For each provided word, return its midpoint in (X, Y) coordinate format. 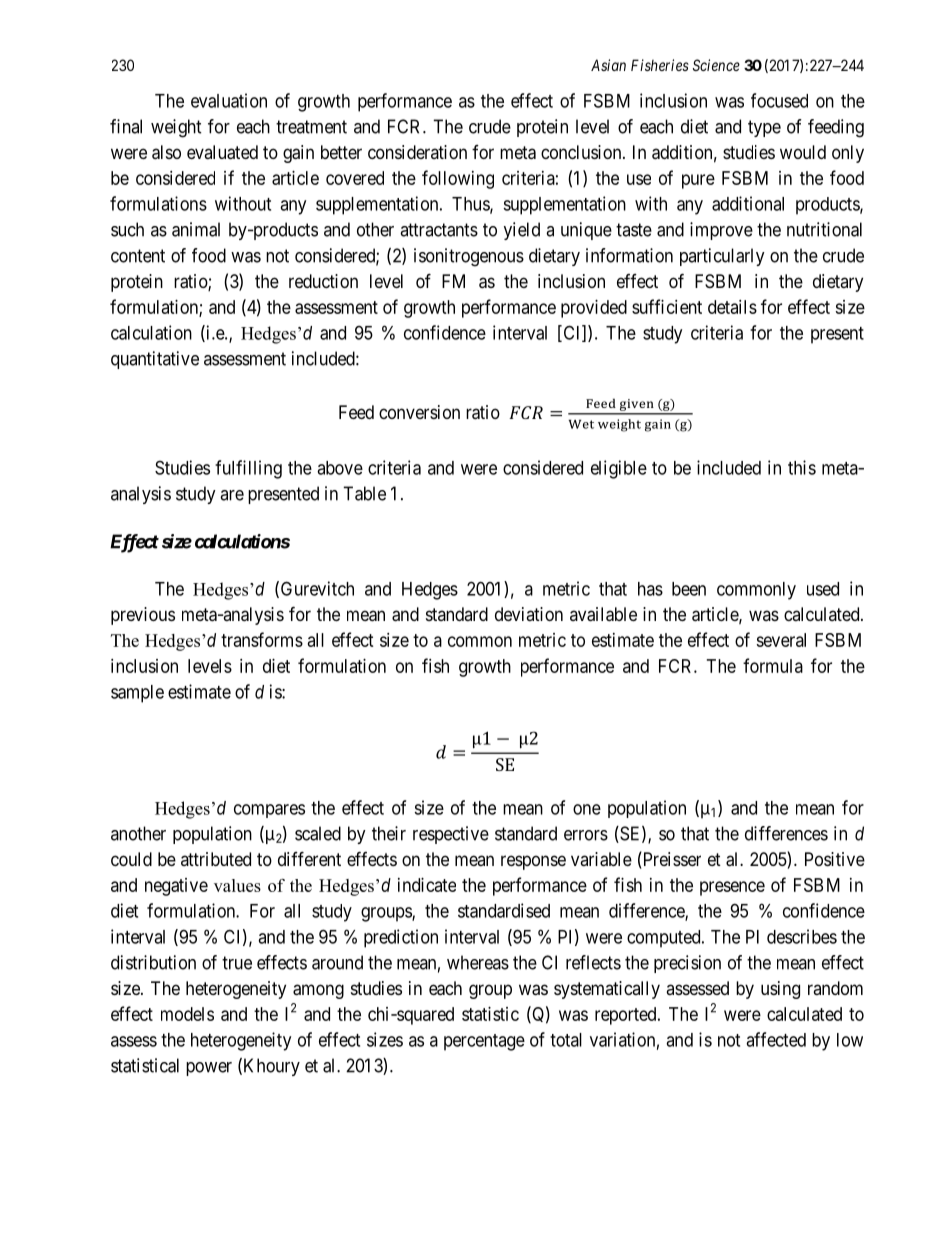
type (764, 128)
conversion (419, 412)
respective (451, 835)
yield (522, 231)
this (802, 467)
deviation (529, 614)
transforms (262, 639)
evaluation (229, 100)
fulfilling (248, 469)
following (458, 179)
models (187, 1014)
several (781, 640)
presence (732, 888)
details (732, 307)
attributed (216, 859)
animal (196, 229)
